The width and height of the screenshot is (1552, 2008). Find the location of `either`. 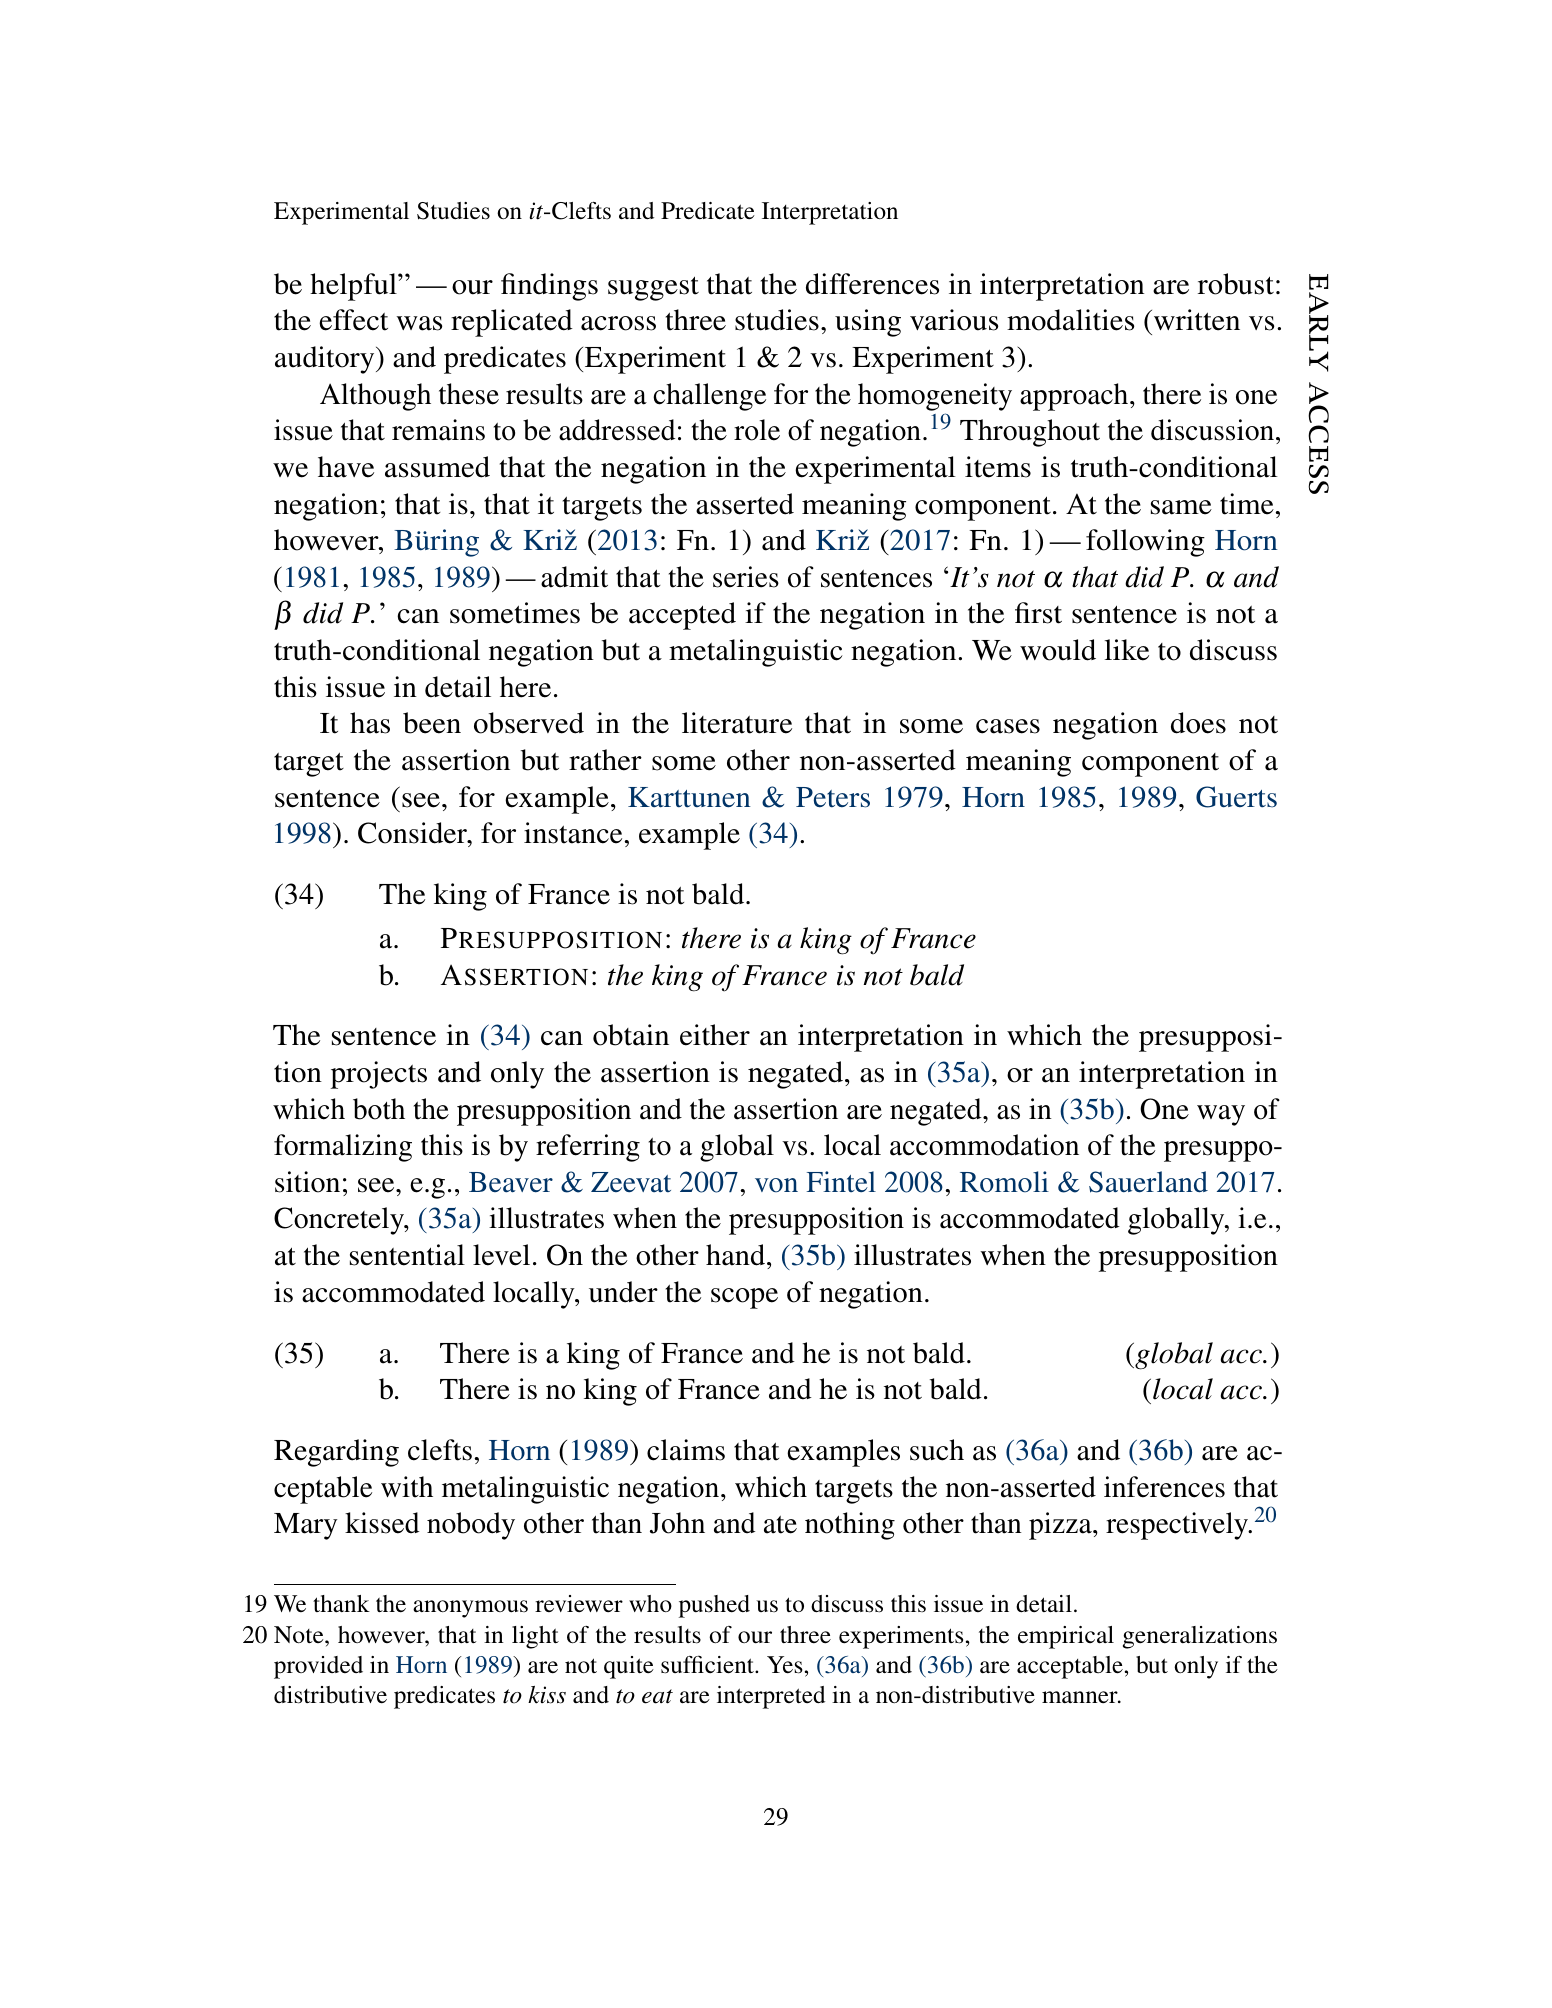

either is located at coordinates (715, 1035).
